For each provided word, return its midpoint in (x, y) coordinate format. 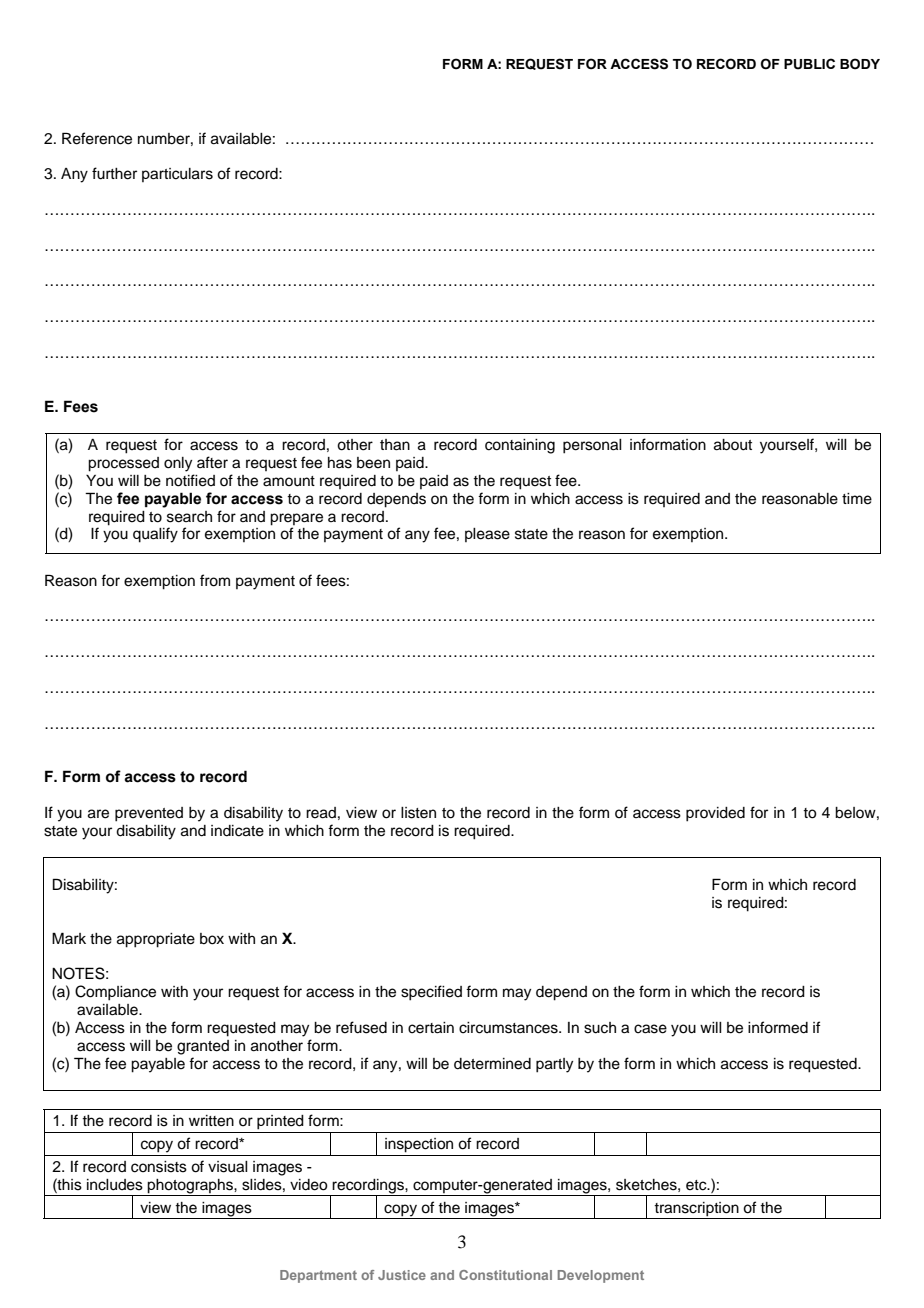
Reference (97, 138)
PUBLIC (809, 64)
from (215, 580)
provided (715, 814)
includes (115, 1185)
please (487, 535)
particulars (177, 175)
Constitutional (505, 1275)
